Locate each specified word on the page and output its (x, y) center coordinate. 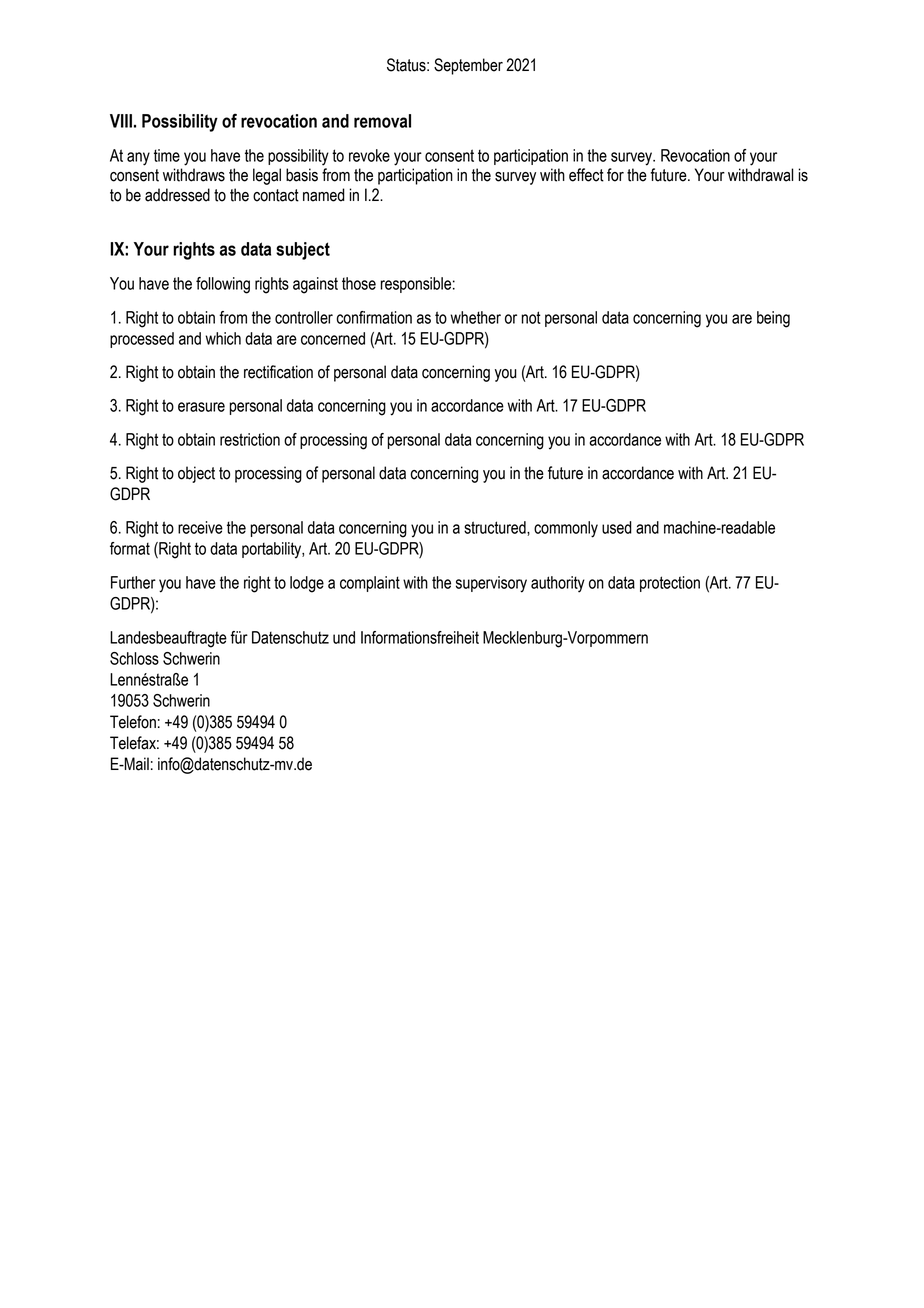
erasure (201, 407)
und (344, 637)
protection (670, 584)
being (773, 319)
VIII (121, 121)
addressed (177, 195)
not (531, 317)
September (468, 66)
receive (200, 527)
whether (475, 317)
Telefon (133, 722)
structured (496, 528)
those (359, 283)
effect (586, 175)
